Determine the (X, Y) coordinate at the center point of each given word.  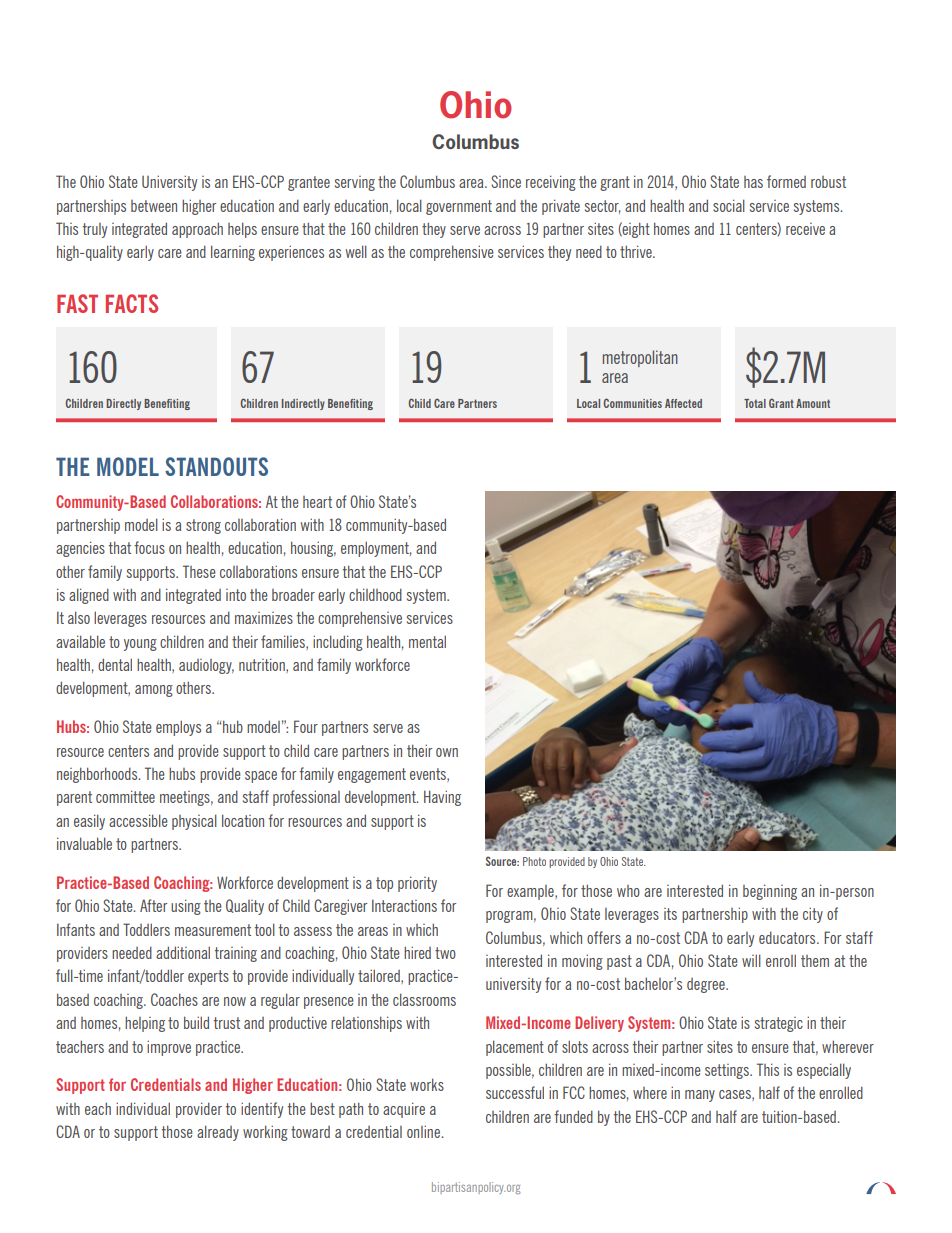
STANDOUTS (216, 466)
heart (317, 502)
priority (417, 884)
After (153, 905)
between (154, 206)
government (459, 207)
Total (755, 403)
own (447, 752)
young (140, 645)
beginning (770, 892)
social (729, 205)
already (218, 1133)
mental (427, 641)
